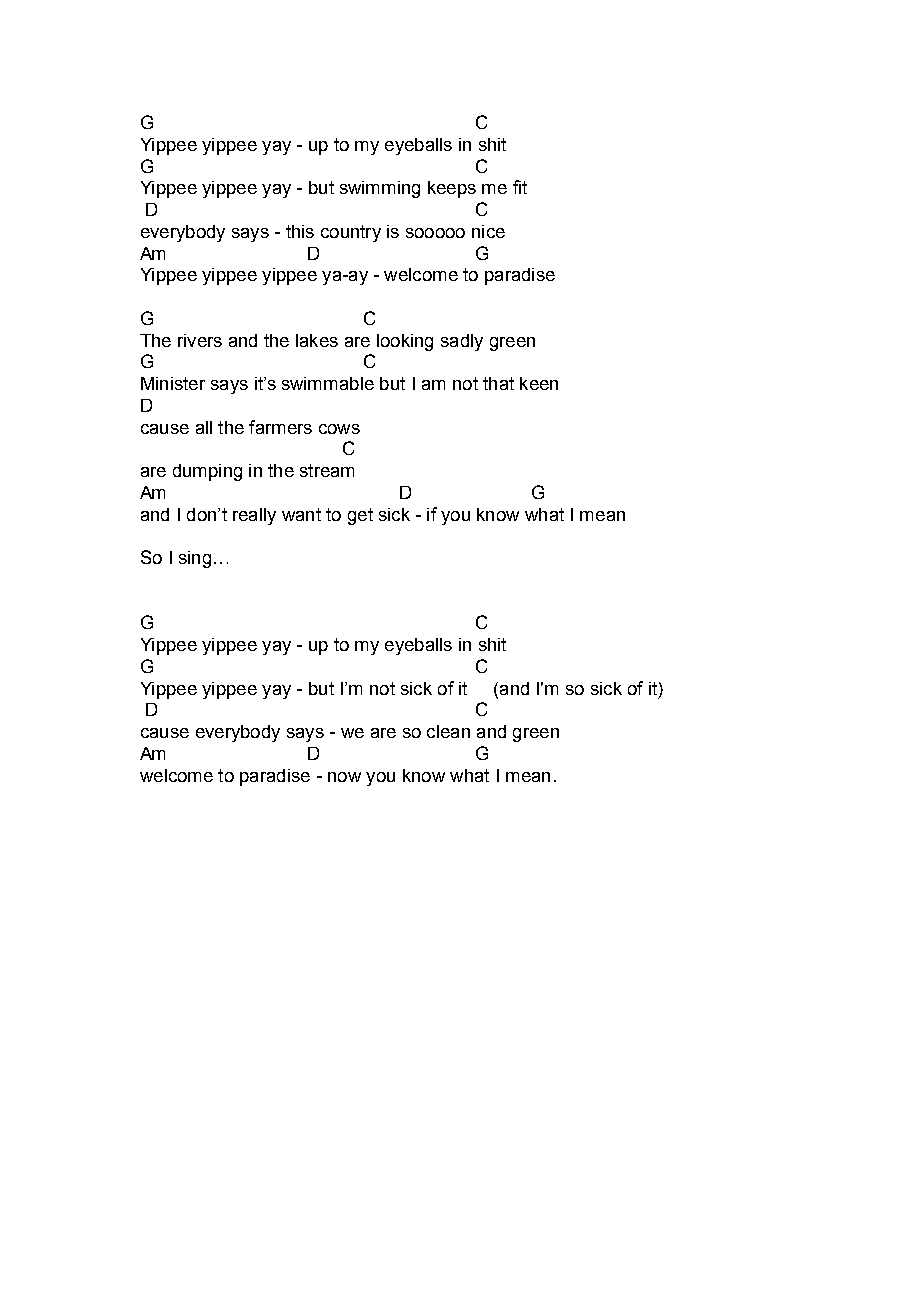  Describe the element at coordinates (300, 231) in the document. I see `this` at that location.
